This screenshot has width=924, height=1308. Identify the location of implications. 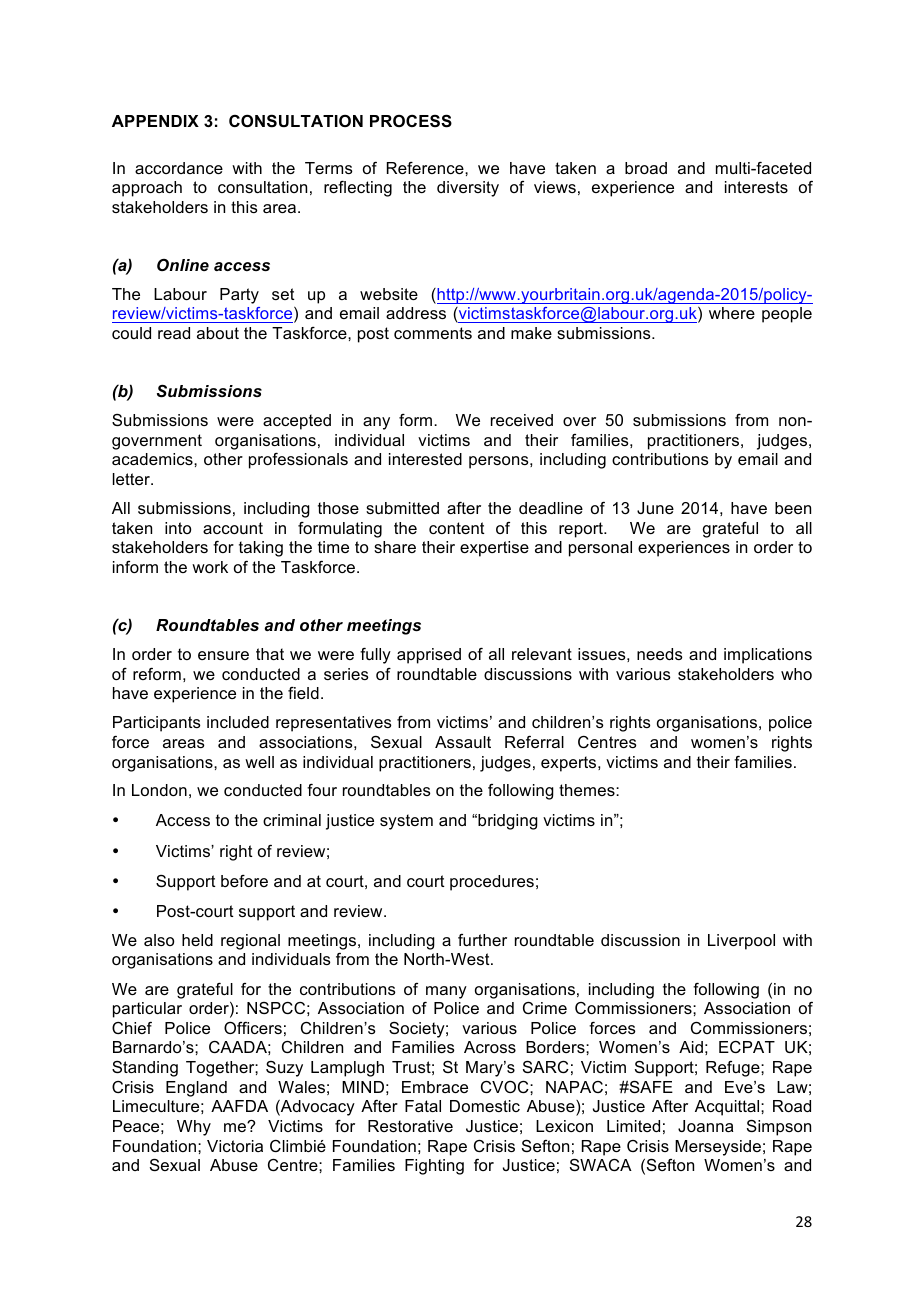
(768, 656).
